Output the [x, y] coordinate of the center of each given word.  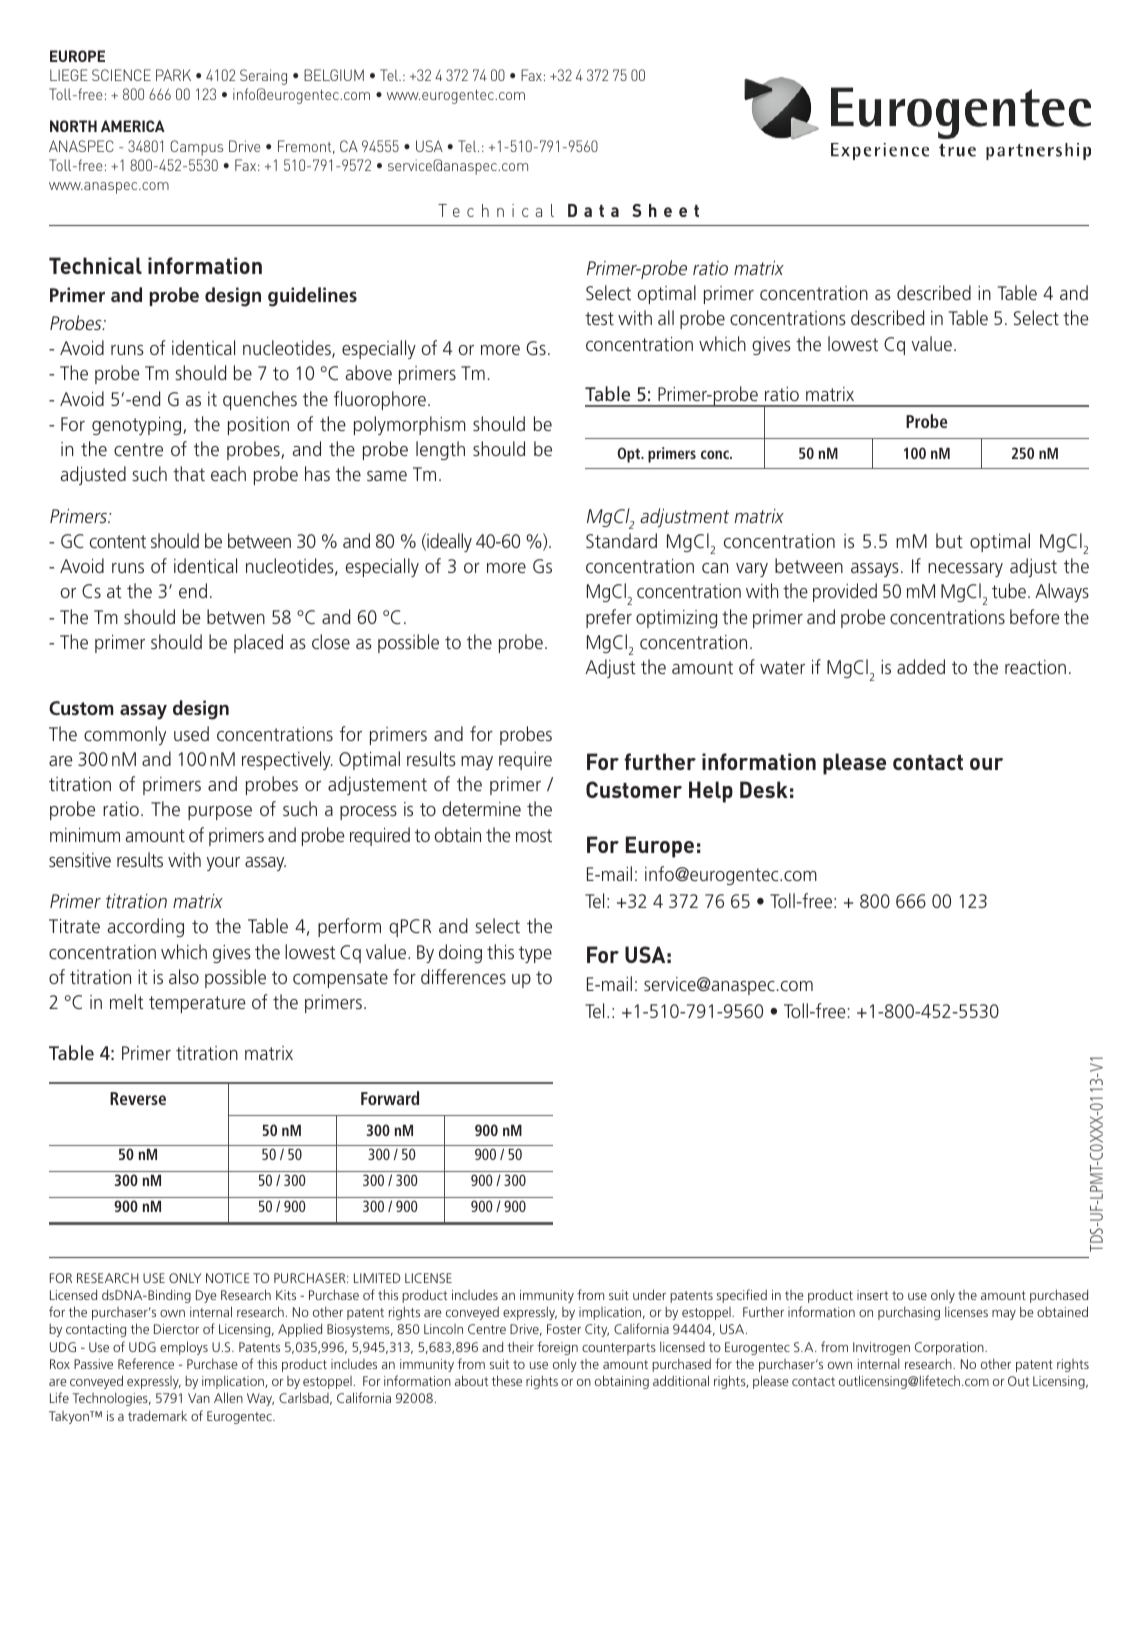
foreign [557, 1348]
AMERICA [133, 126]
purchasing [909, 1313]
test [599, 318]
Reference [146, 1363]
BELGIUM [334, 75]
